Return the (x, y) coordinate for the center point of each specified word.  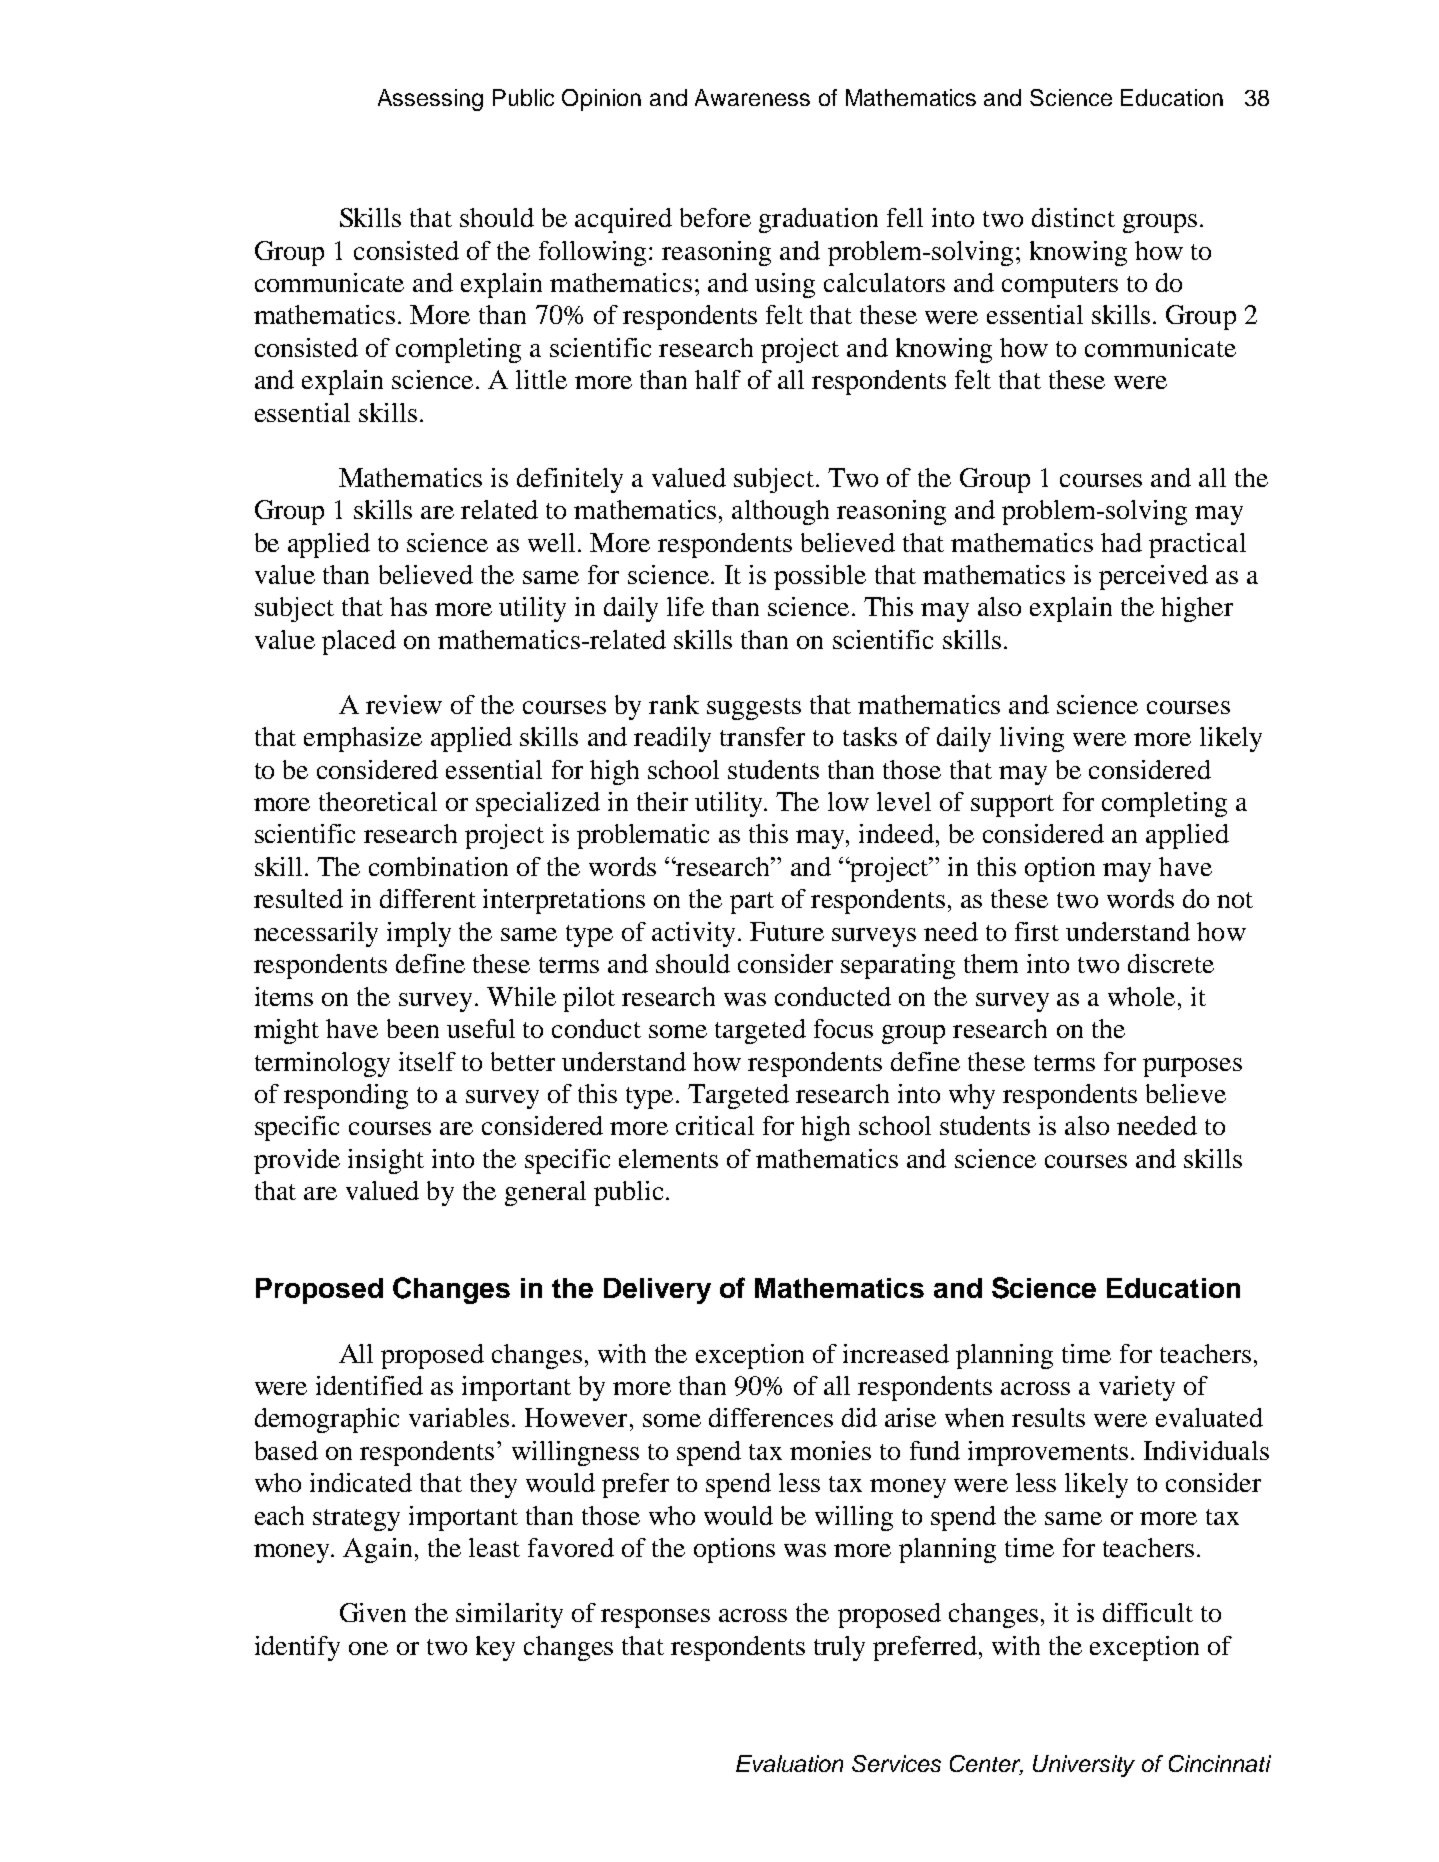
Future (787, 931)
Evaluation (789, 1763)
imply (419, 934)
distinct (1073, 217)
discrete (1171, 963)
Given (373, 1612)
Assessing (430, 100)
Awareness (752, 97)
